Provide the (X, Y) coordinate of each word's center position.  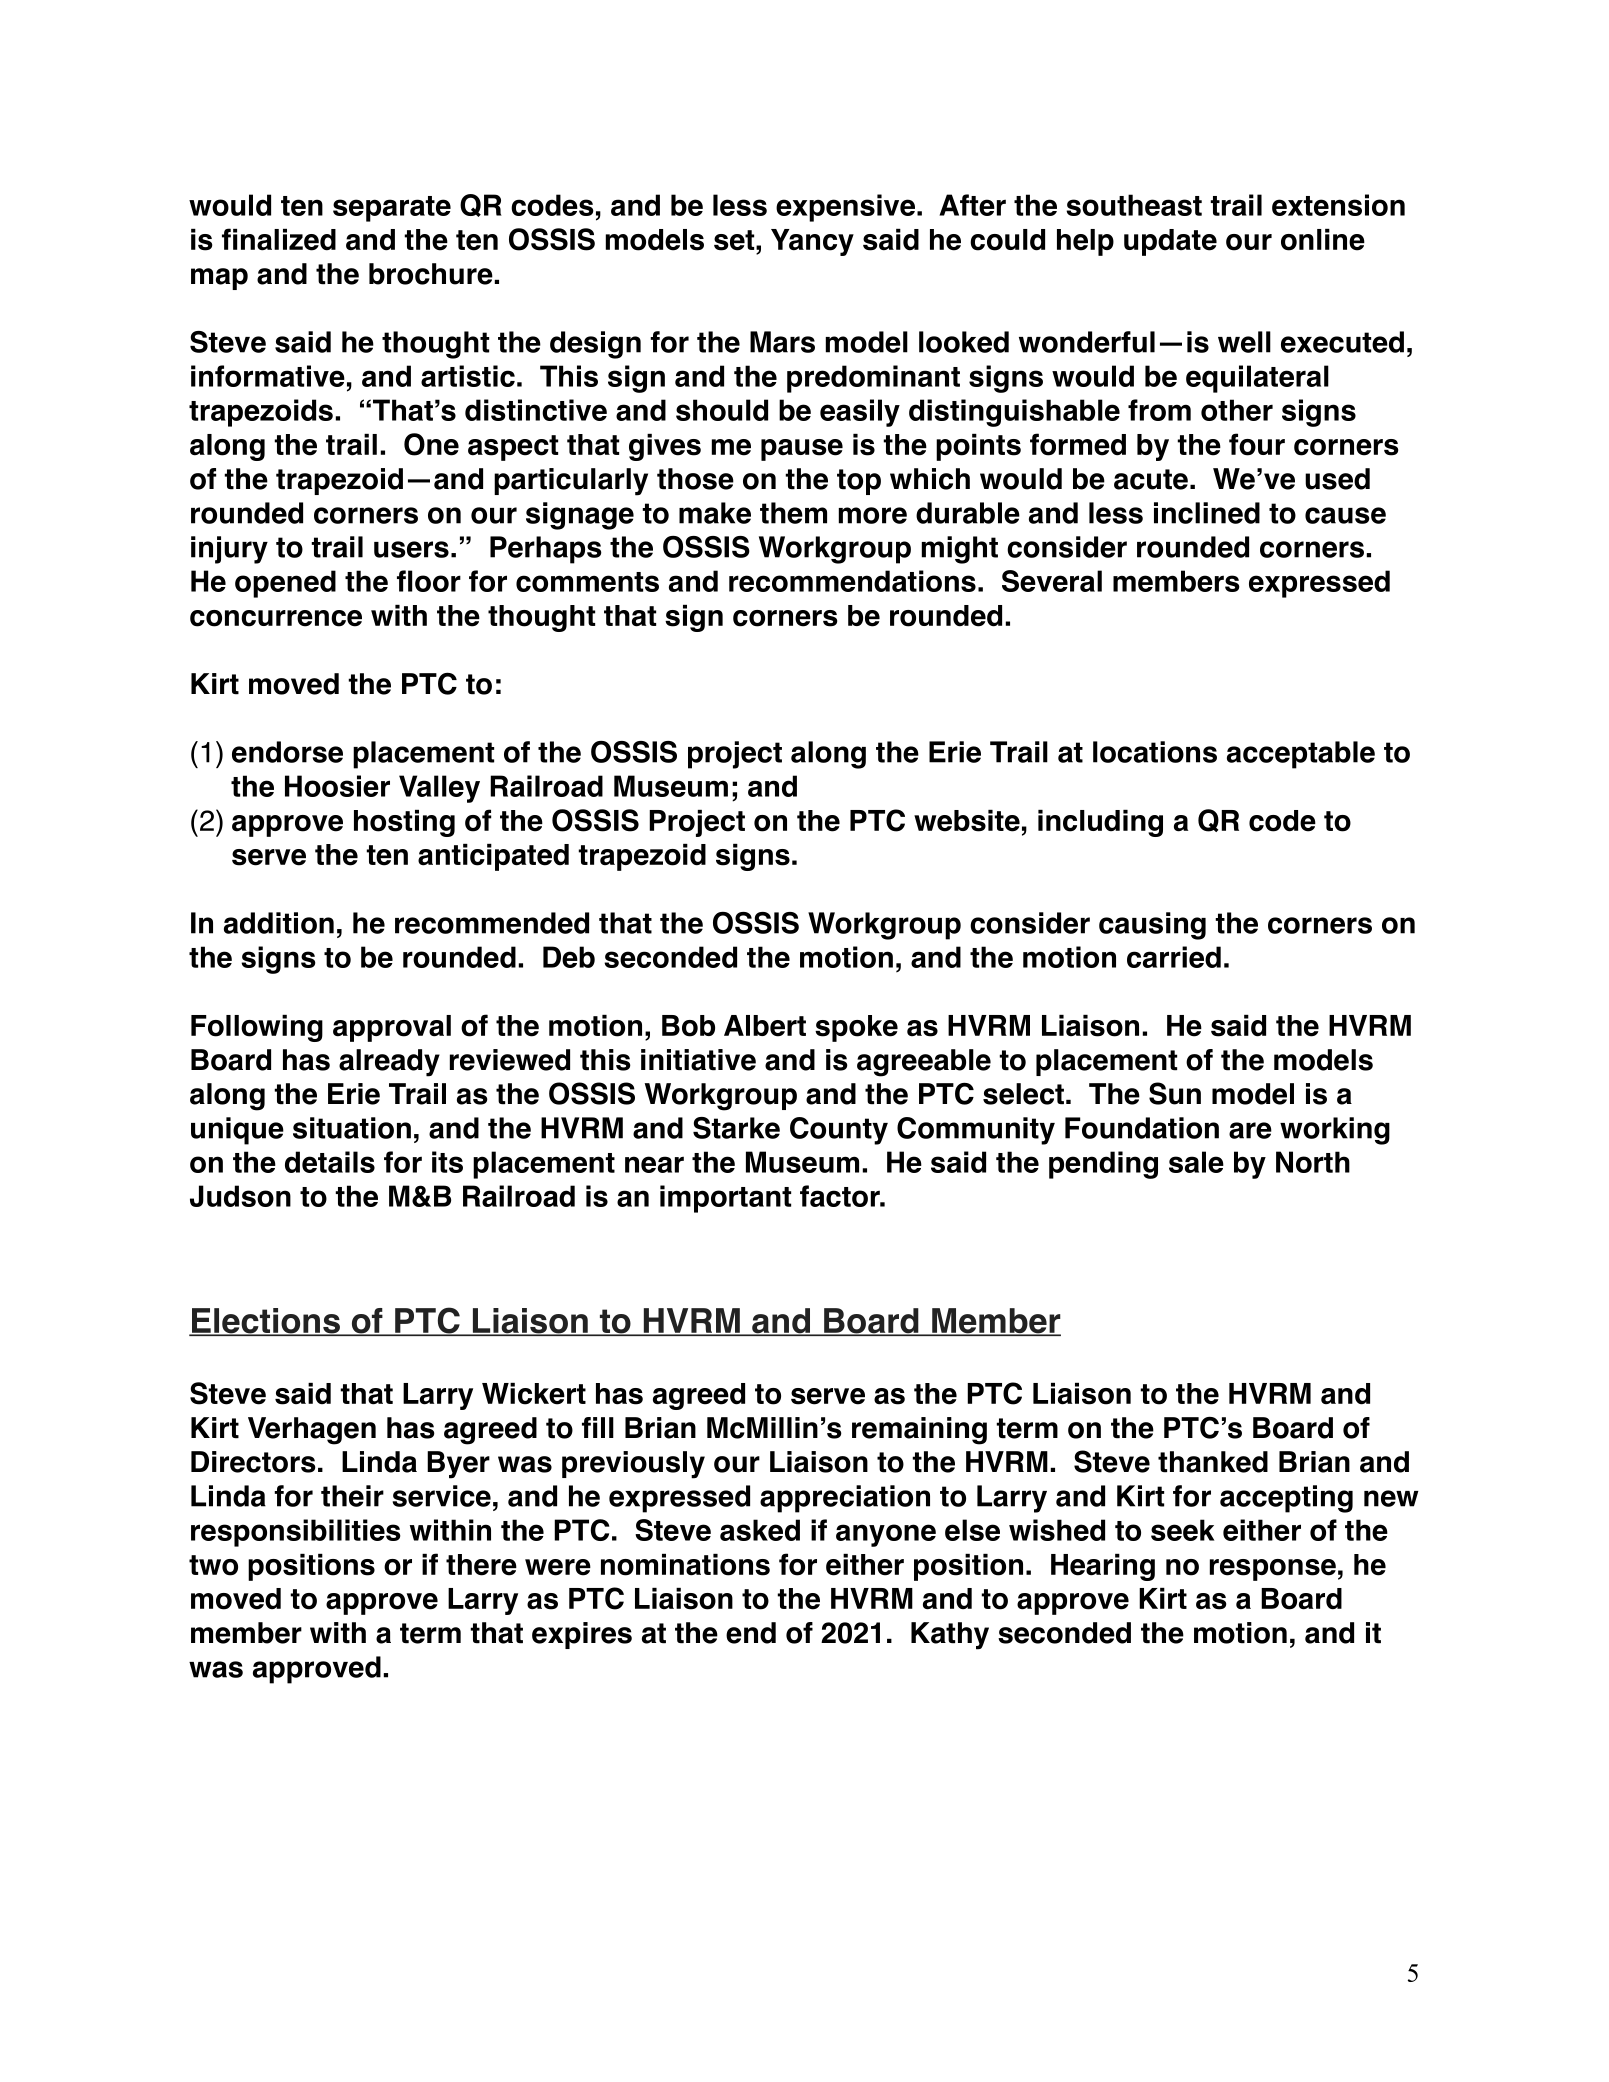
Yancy (812, 242)
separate (392, 209)
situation (352, 1128)
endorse (287, 752)
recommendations (852, 581)
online (1323, 240)
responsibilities (296, 1533)
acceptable (1301, 755)
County (839, 1131)
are (1250, 1130)
